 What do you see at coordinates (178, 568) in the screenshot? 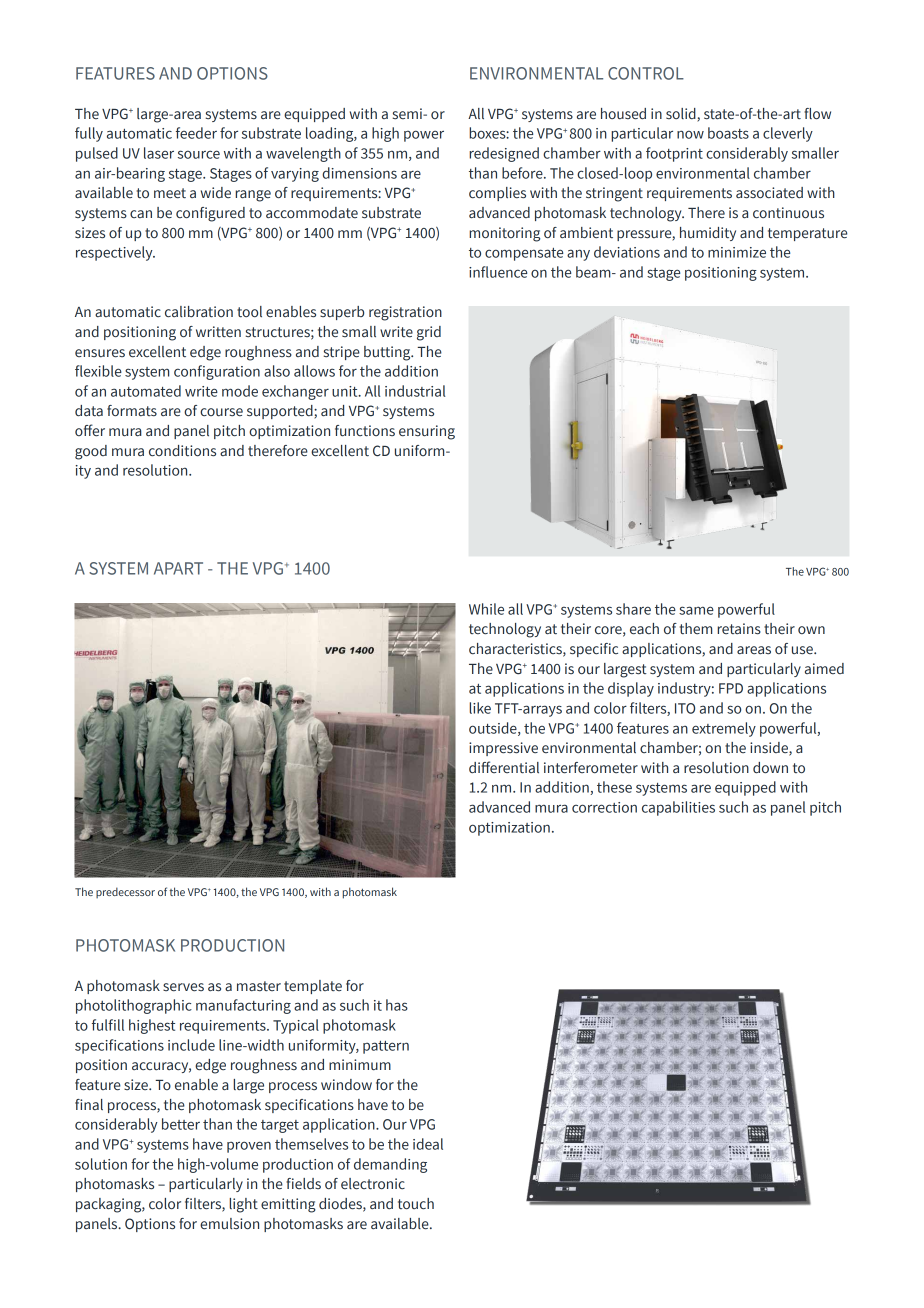
I see `APART` at bounding box center [178, 568].
